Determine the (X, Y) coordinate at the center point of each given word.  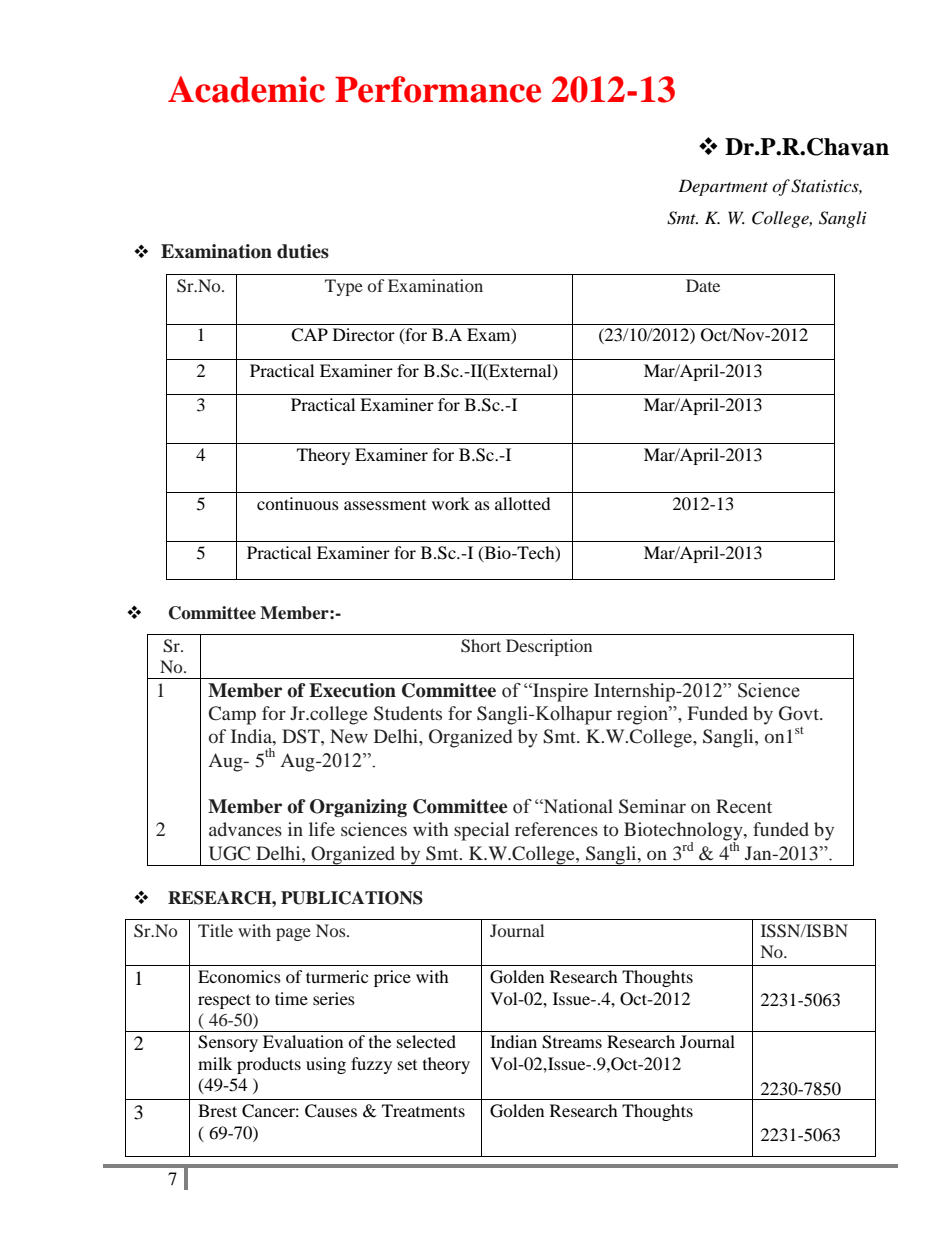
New (349, 736)
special (481, 831)
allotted (523, 503)
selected (426, 1041)
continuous (298, 503)
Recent (744, 806)
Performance (438, 89)
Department (723, 187)
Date (703, 285)
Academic (246, 89)
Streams (572, 1042)
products (269, 1065)
